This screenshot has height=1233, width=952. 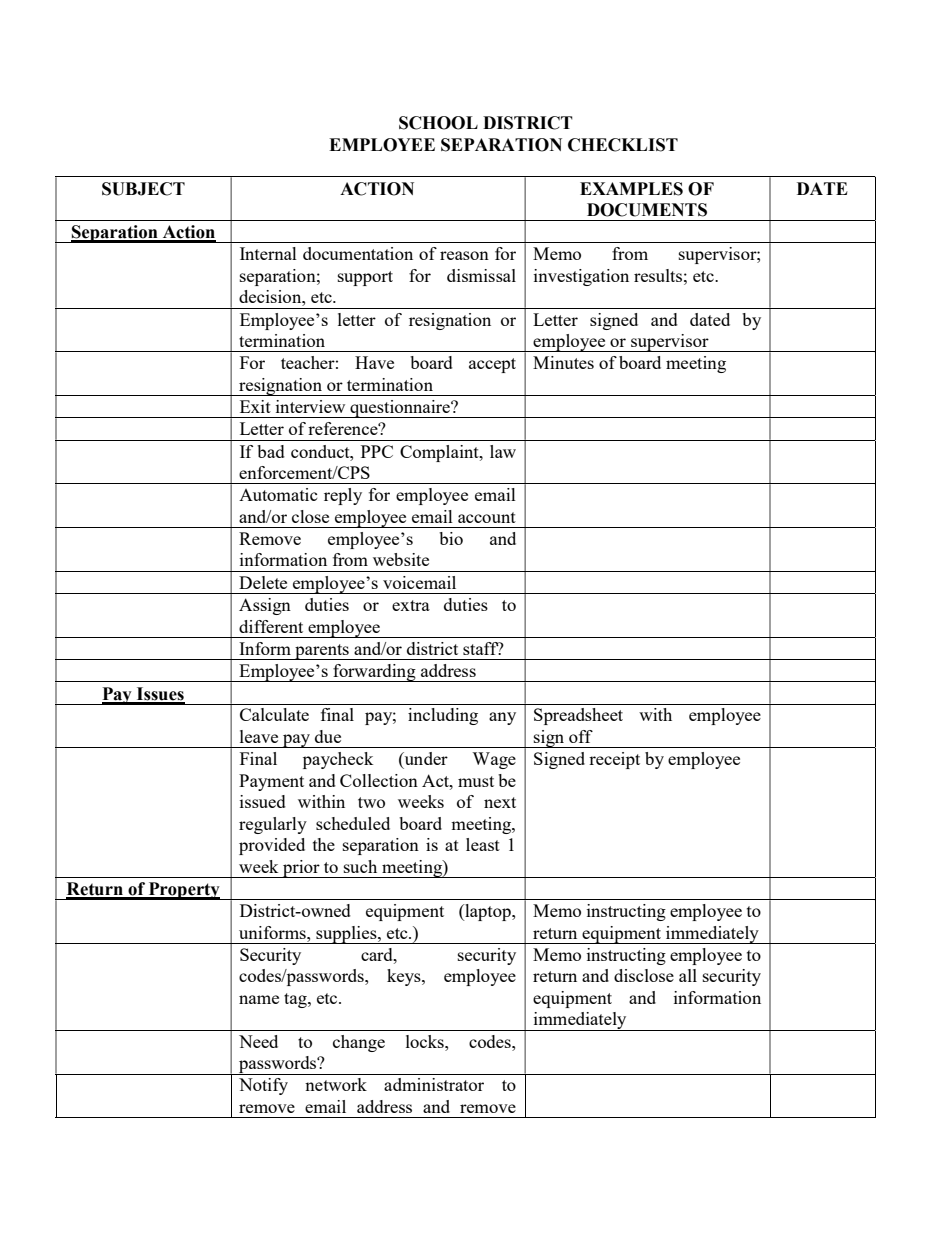 I want to click on Collection, so click(x=379, y=780).
